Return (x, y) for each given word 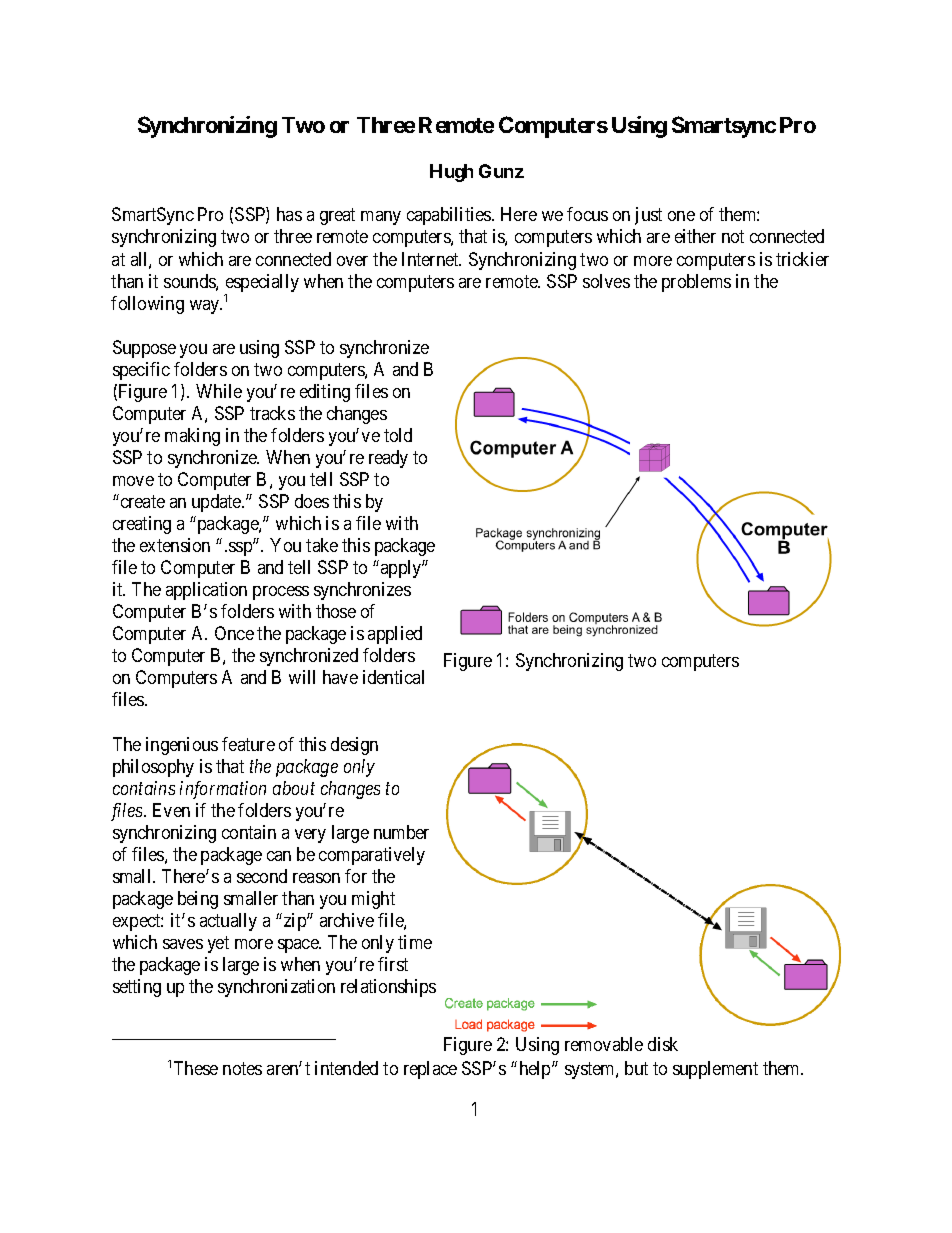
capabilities (450, 216)
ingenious (182, 746)
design (354, 746)
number (401, 832)
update (217, 503)
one (681, 216)
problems (696, 283)
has (289, 214)
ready (388, 459)
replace (430, 1070)
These (196, 1068)
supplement (715, 1070)
